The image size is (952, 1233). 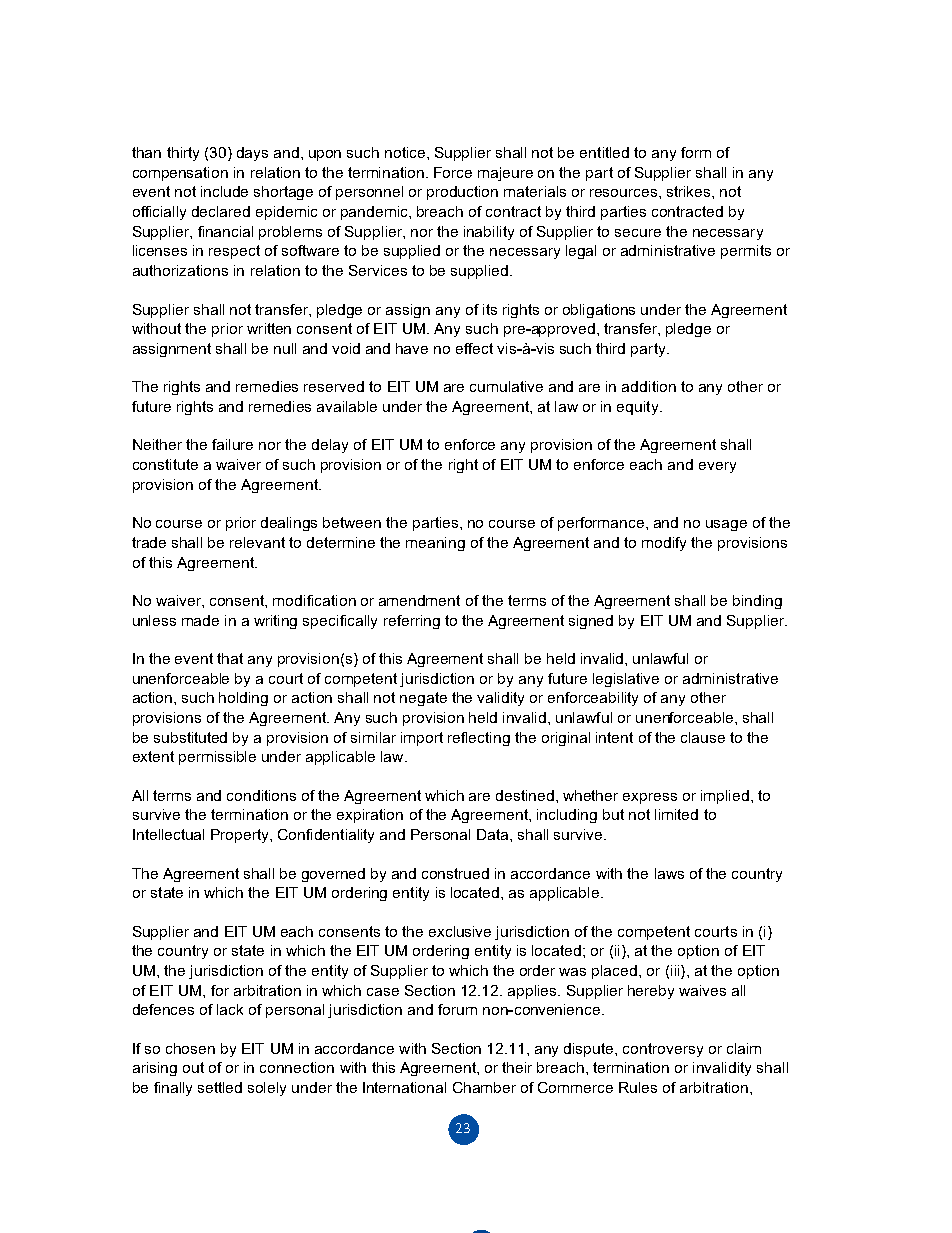 I want to click on production, so click(x=462, y=193).
